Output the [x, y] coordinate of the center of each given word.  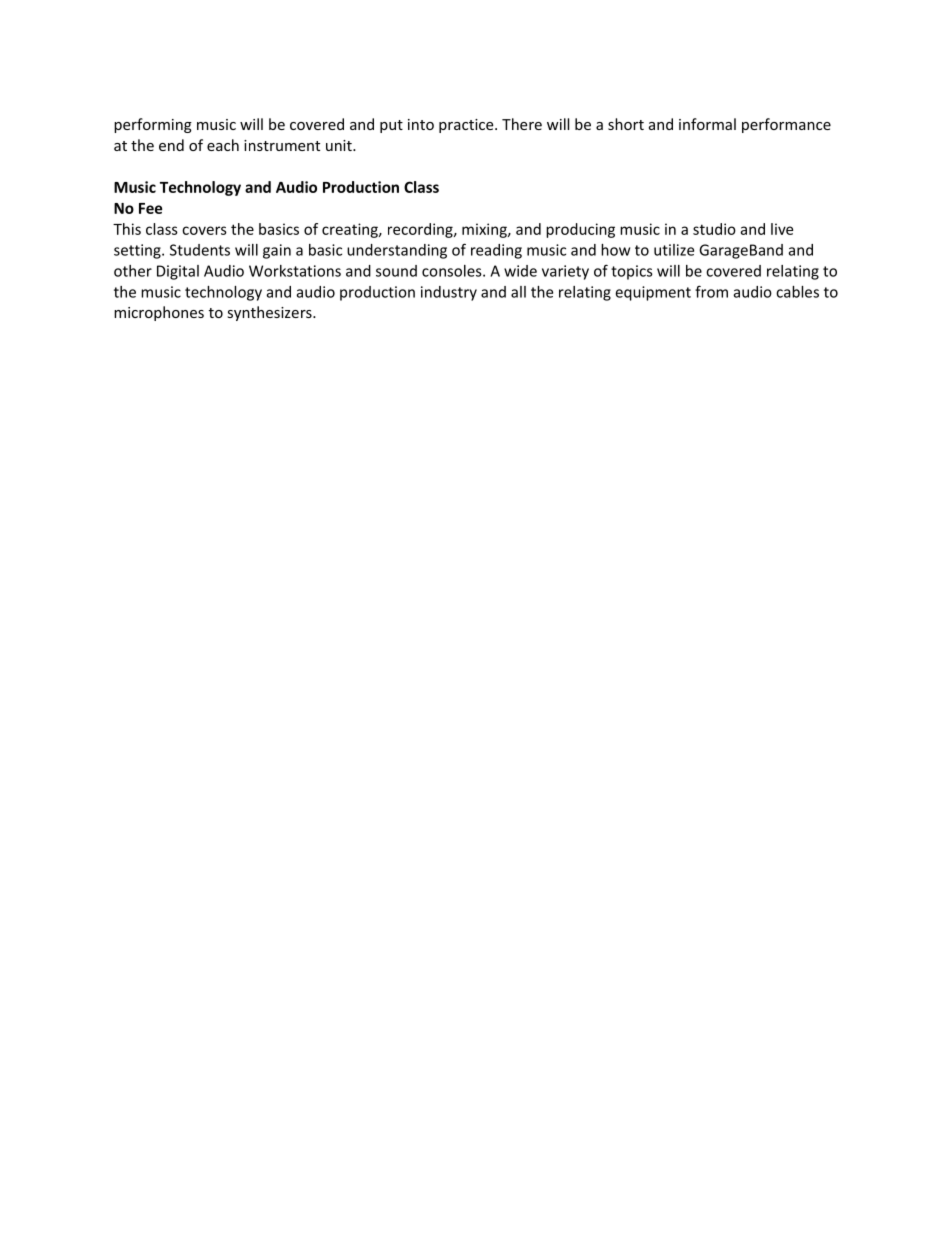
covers [204, 230]
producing [580, 230]
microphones [159, 313]
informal [707, 124]
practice [467, 126]
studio [714, 229]
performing [153, 125]
